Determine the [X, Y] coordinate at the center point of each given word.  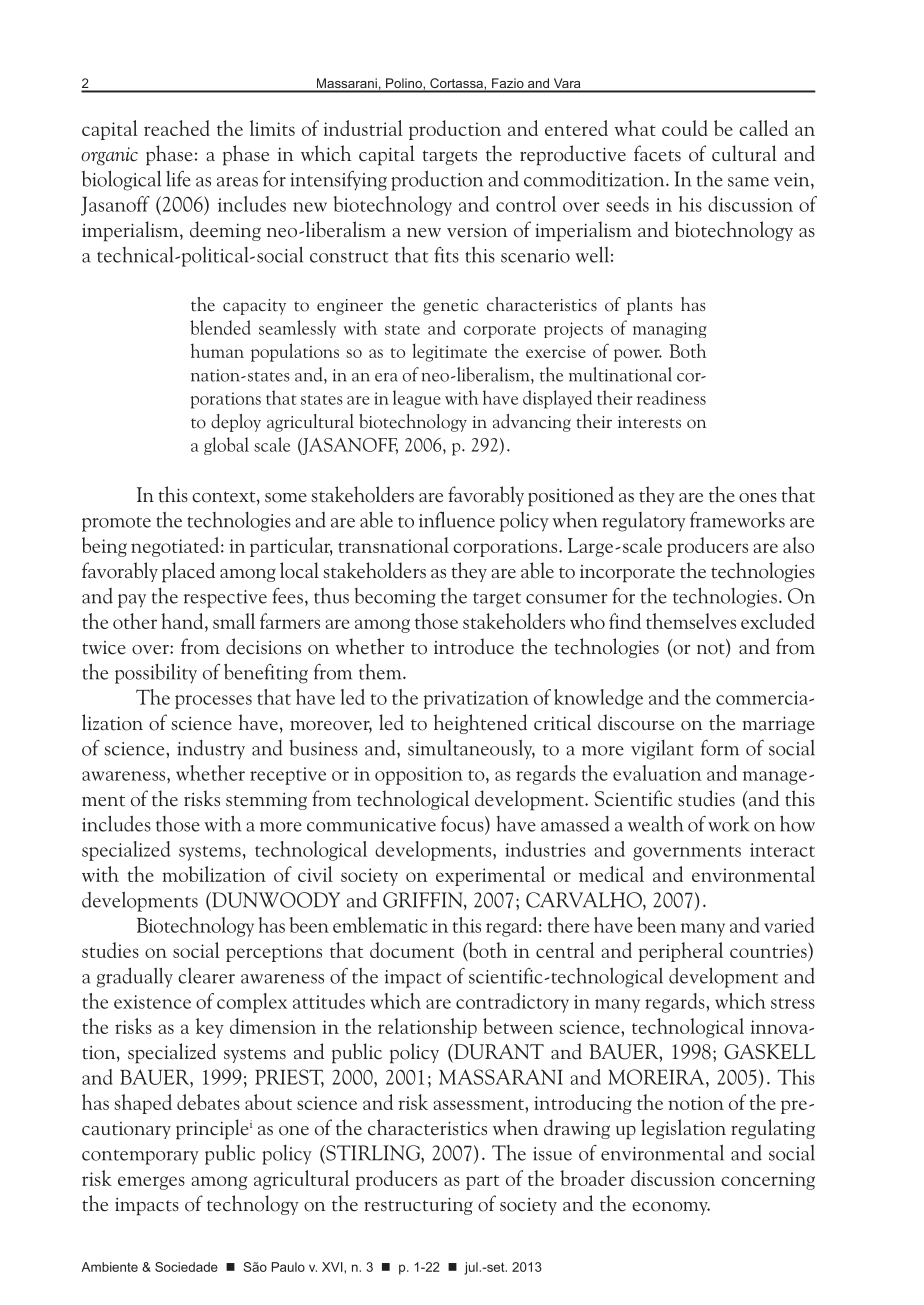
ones [758, 498]
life [178, 179]
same [748, 182]
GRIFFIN [424, 901]
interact [782, 850]
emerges [151, 1183]
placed [188, 572]
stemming [266, 801]
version [477, 230]
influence [457, 519]
